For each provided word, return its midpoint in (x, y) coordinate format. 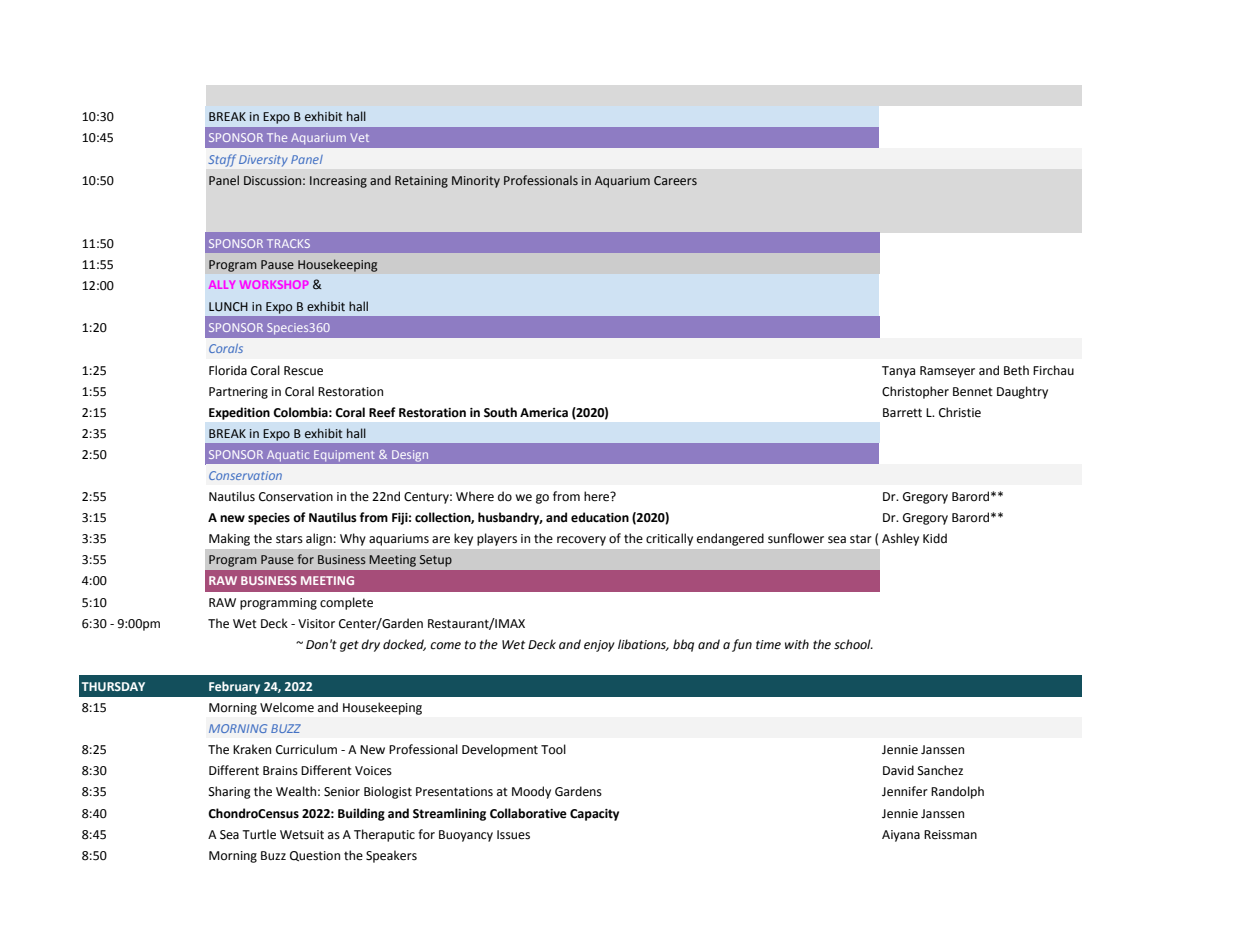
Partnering (238, 393)
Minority (476, 182)
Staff (222, 160)
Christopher (915, 392)
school (853, 644)
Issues (513, 835)
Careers (675, 180)
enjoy (599, 646)
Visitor (316, 624)
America (544, 413)
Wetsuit (302, 835)
